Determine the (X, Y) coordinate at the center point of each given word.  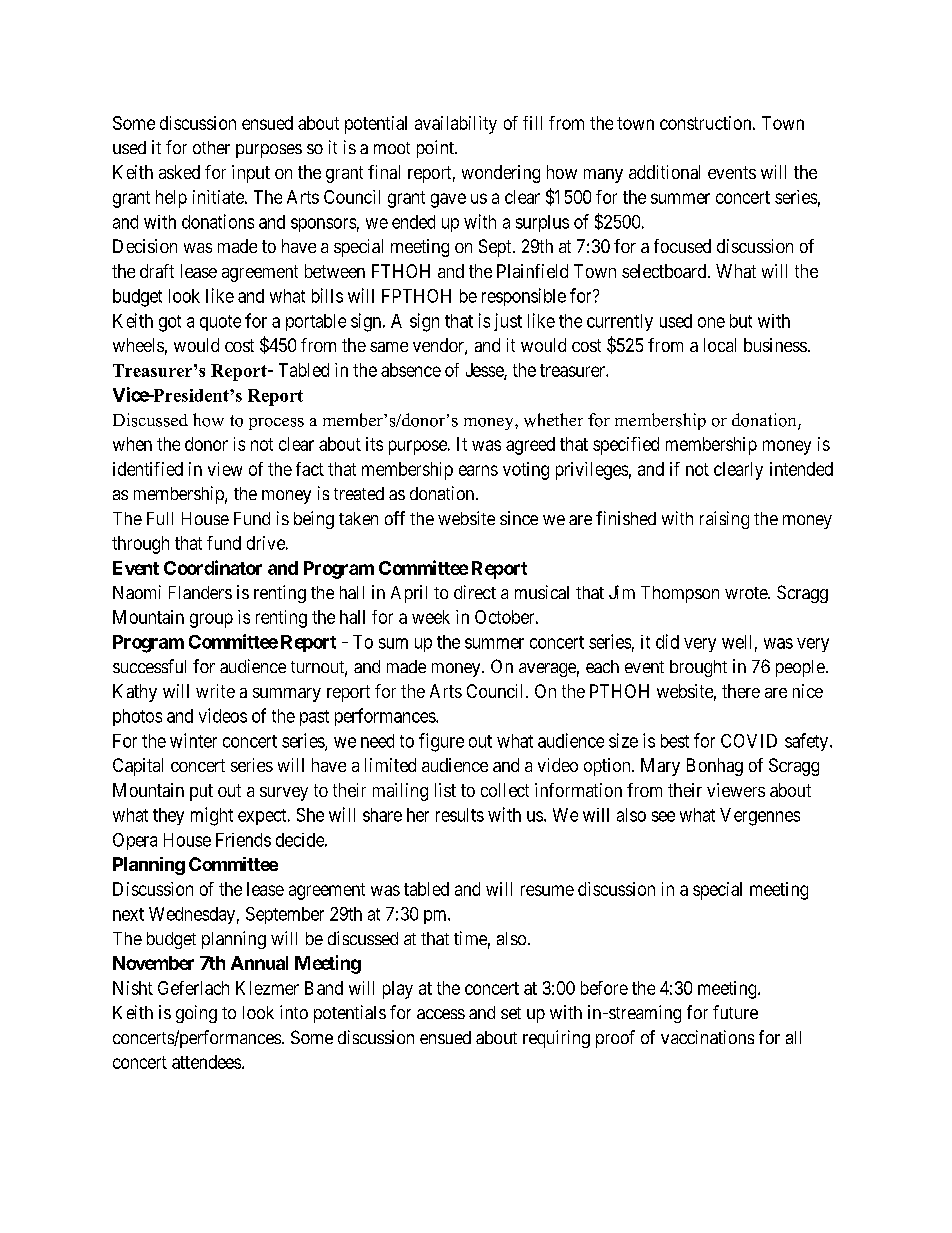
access (441, 1014)
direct (475, 592)
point (436, 149)
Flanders (200, 592)
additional (664, 172)
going (196, 1014)
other (211, 147)
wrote (747, 593)
